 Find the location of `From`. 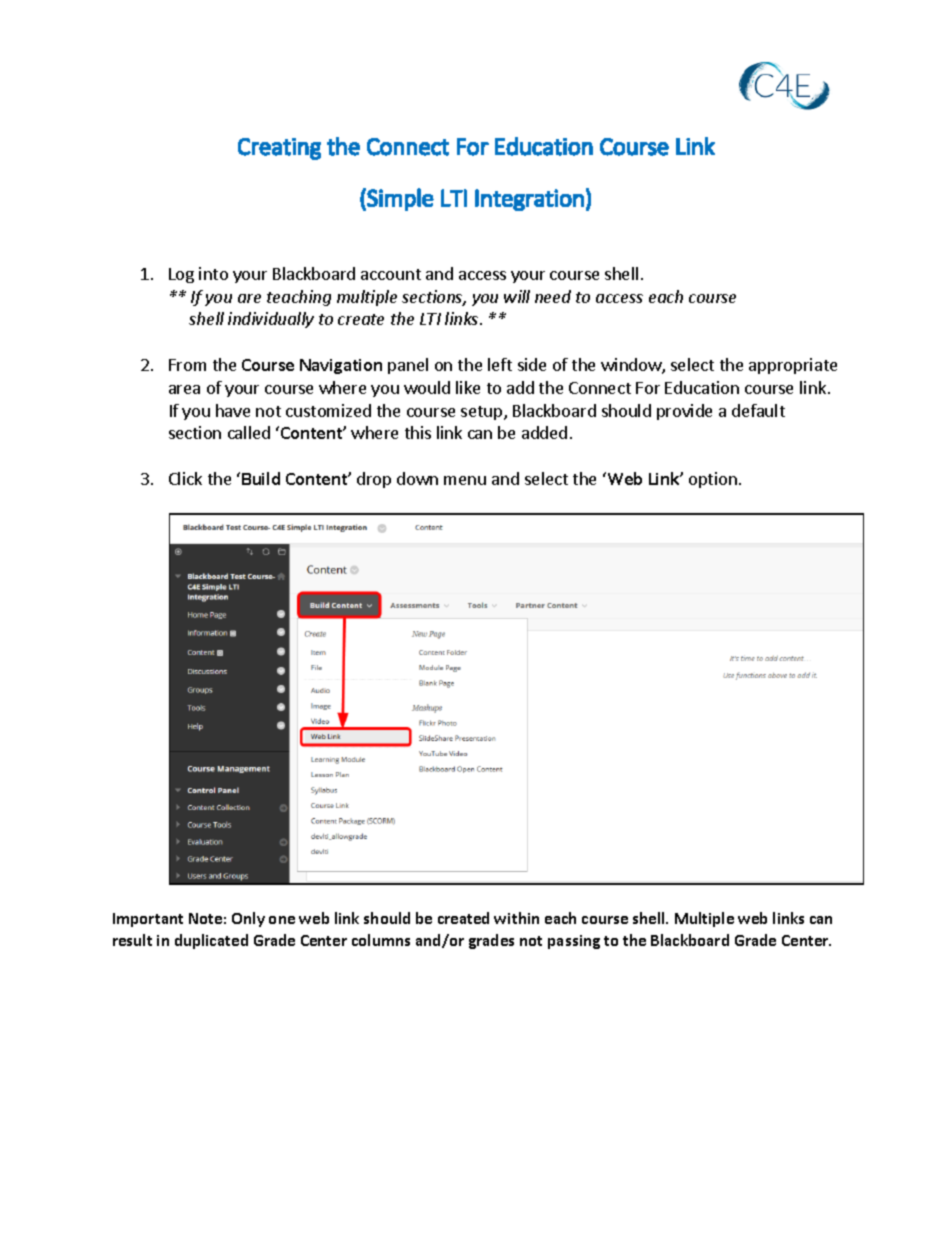

From is located at coordinates (187, 365).
